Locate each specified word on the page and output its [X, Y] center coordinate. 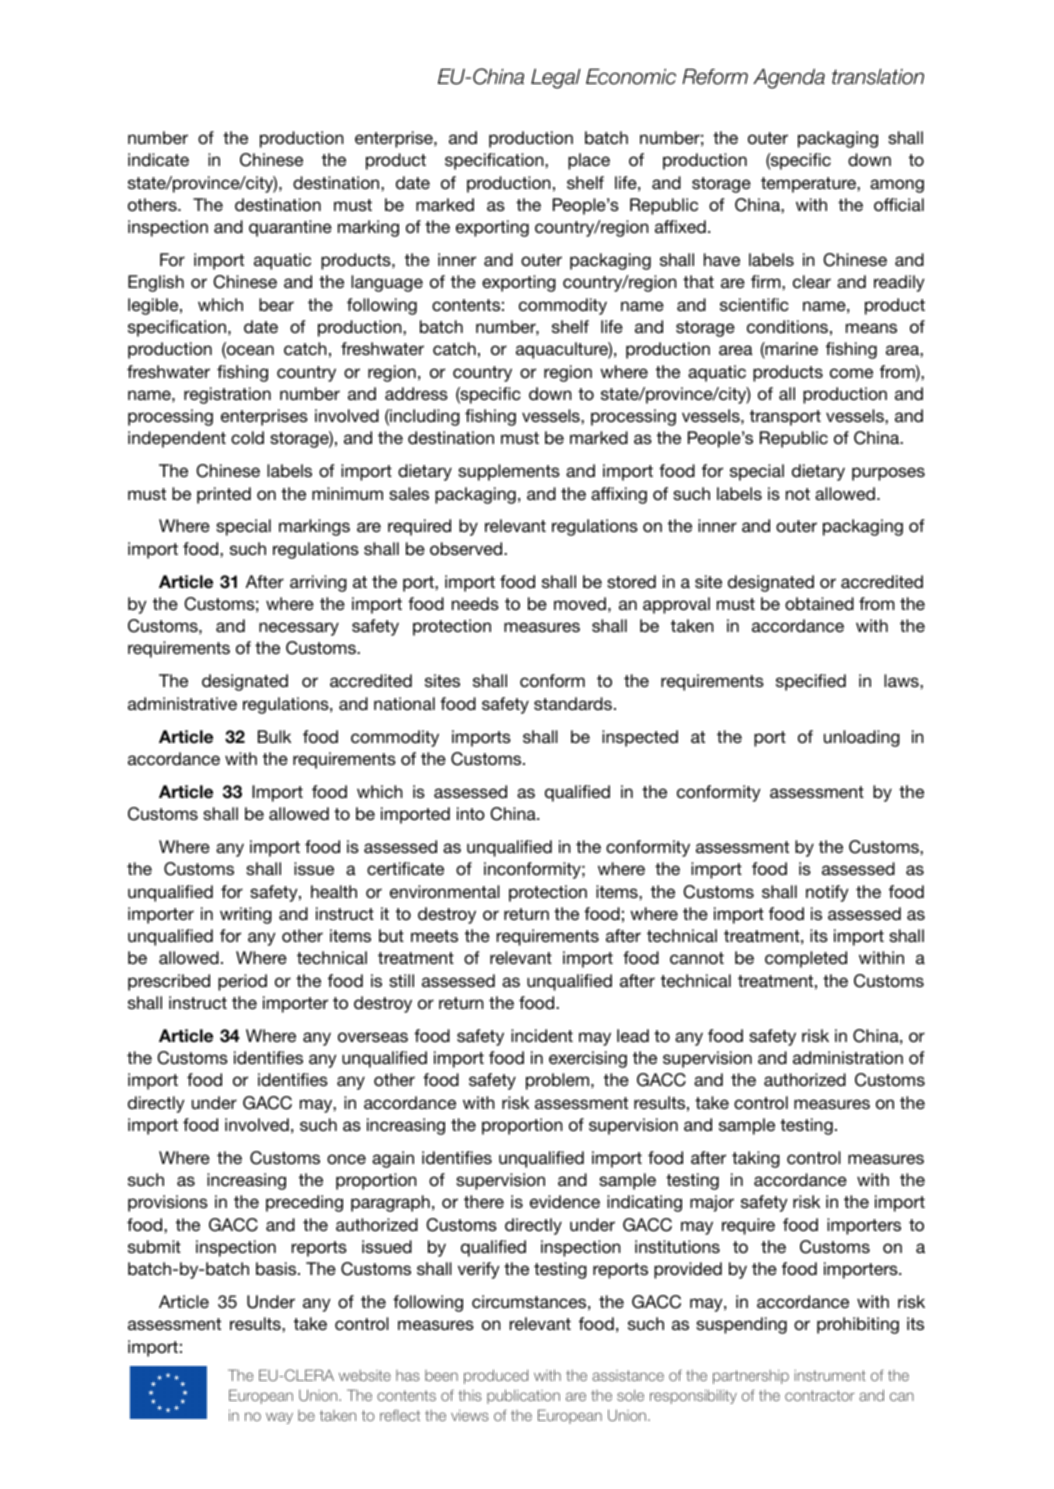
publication [523, 1396]
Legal [556, 79]
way [279, 1418]
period [242, 982]
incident [542, 1036]
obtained [819, 604]
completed [806, 959]
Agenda [789, 79]
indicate [158, 160]
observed [467, 549]
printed [224, 495]
